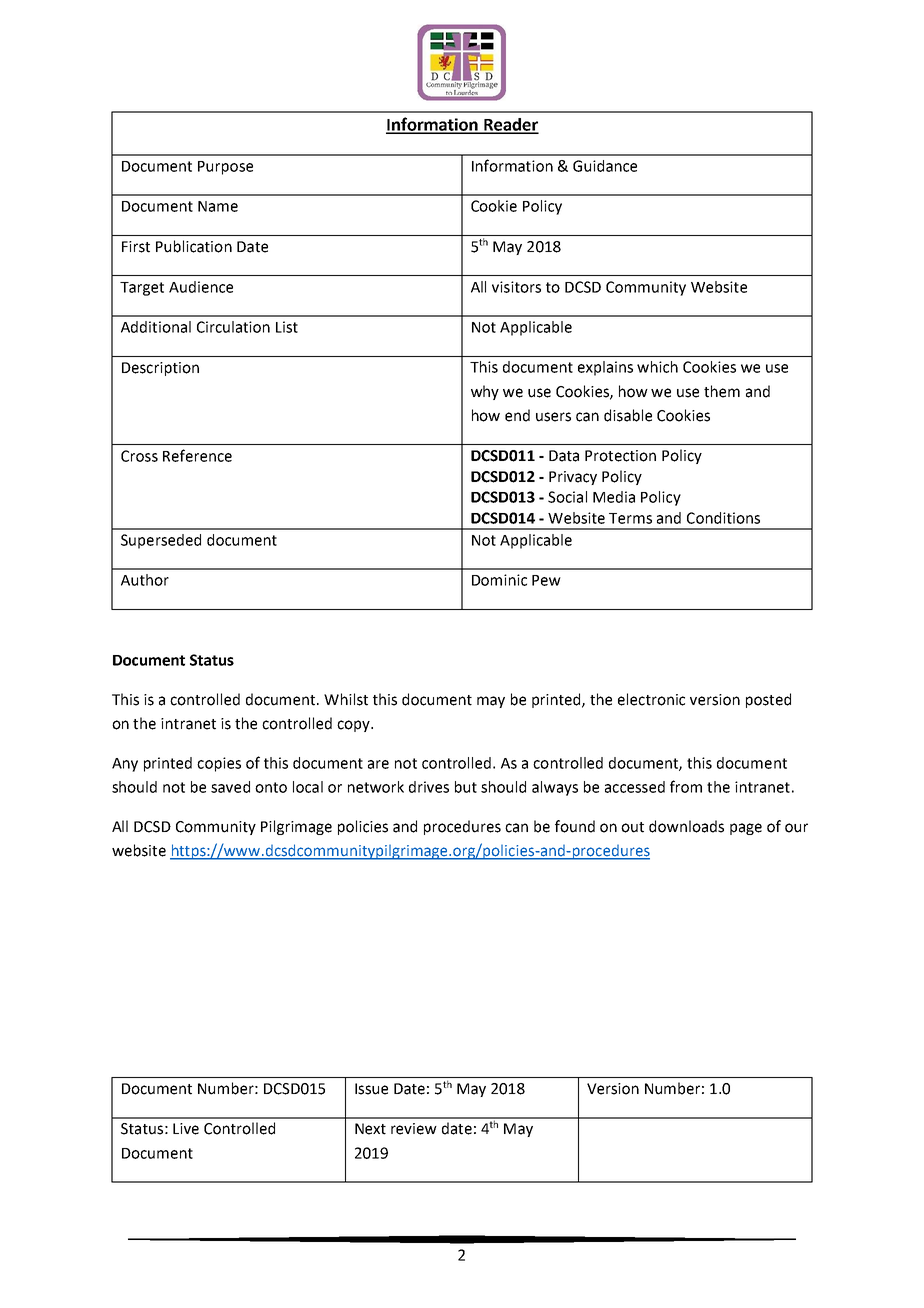 Image resolution: width=924 pixels, height=1308 pixels. What do you see at coordinates (225, 168) in the document?
I see `Purpose` at bounding box center [225, 168].
